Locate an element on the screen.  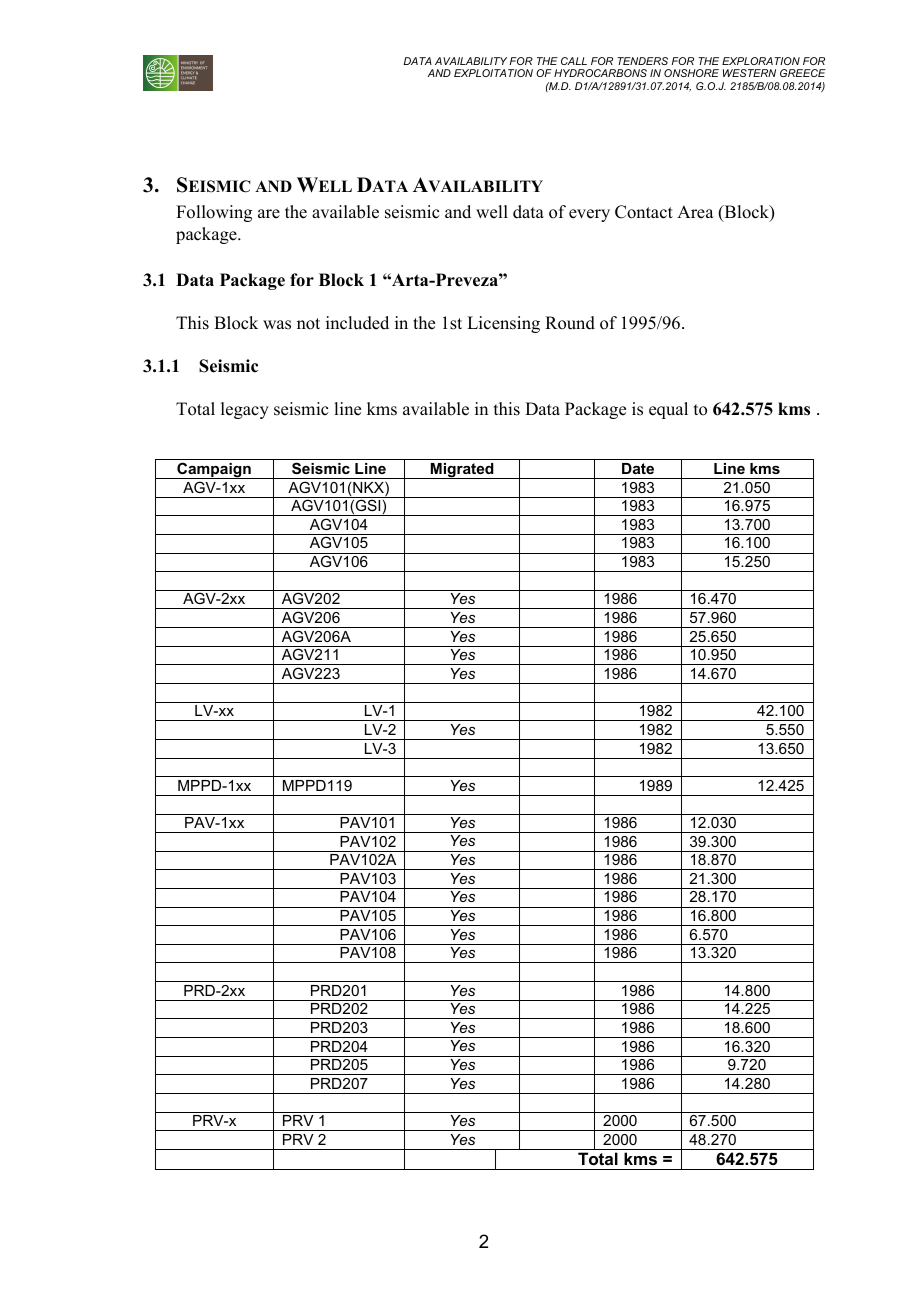
not is located at coordinates (308, 324).
